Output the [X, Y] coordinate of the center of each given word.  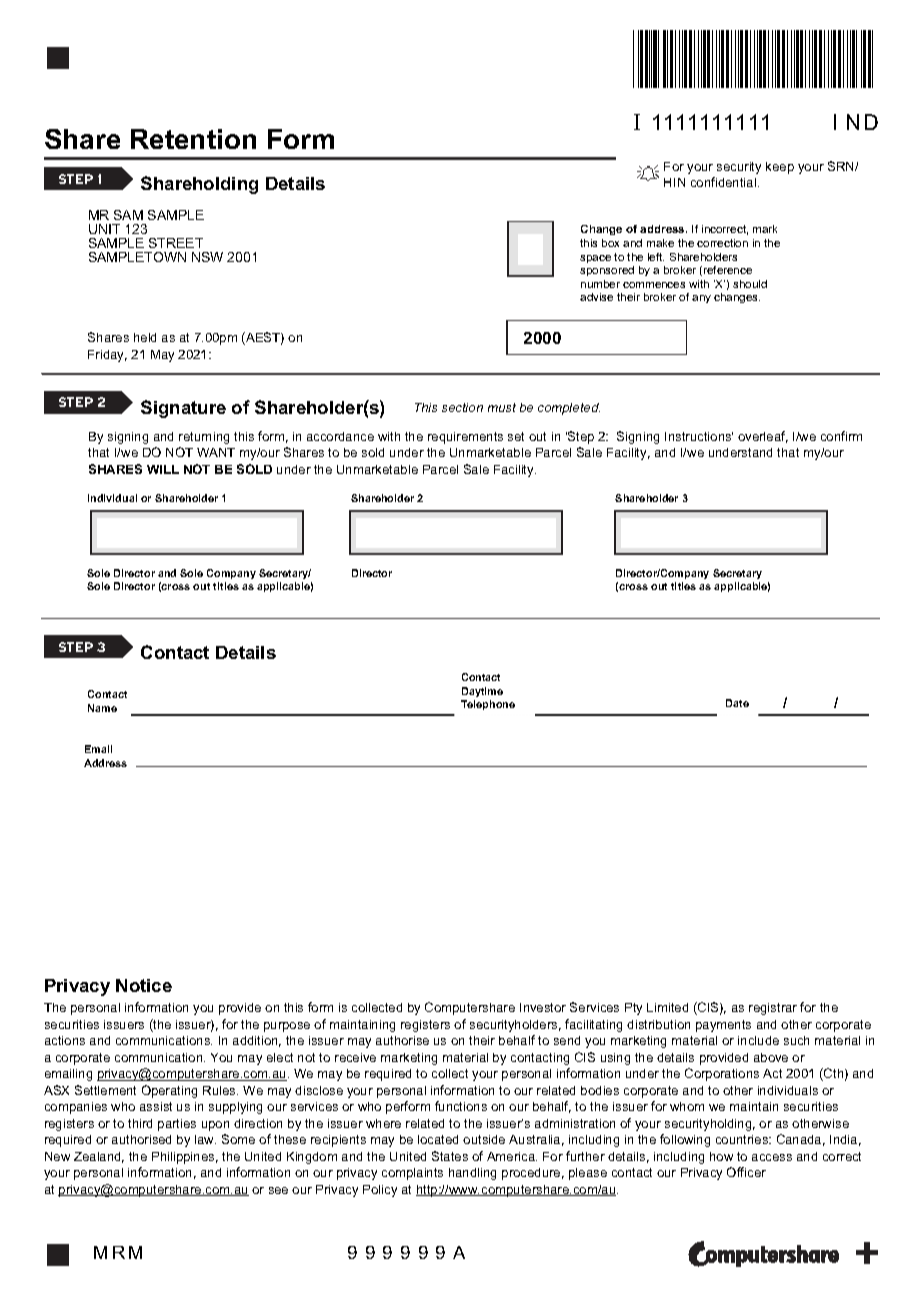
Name [102, 708]
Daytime [482, 692]
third [140, 1123]
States [450, 1156]
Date [737, 703]
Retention [193, 139]
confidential [725, 182]
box [610, 243]
